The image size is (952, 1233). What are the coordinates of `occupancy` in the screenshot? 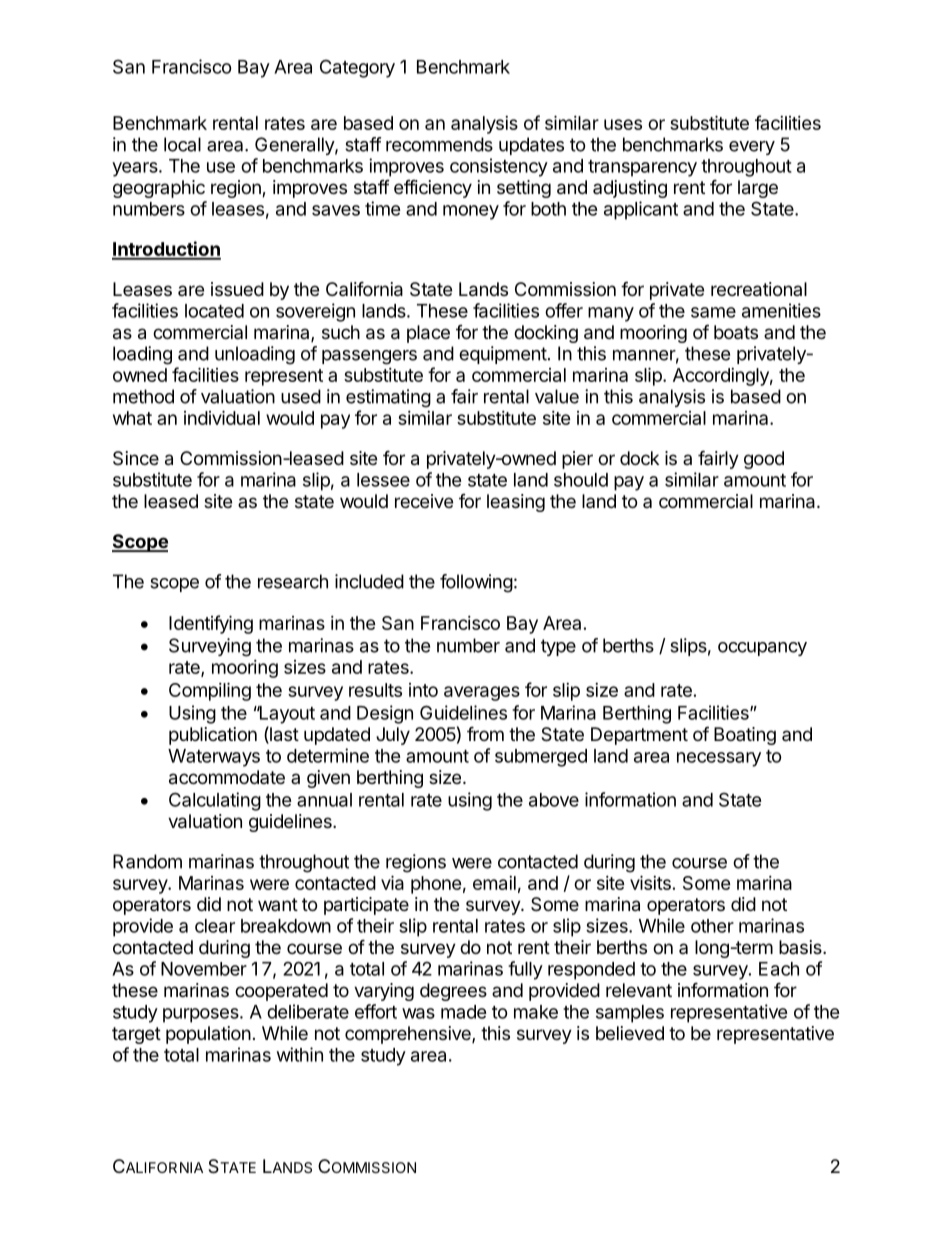 It's located at (762, 649).
